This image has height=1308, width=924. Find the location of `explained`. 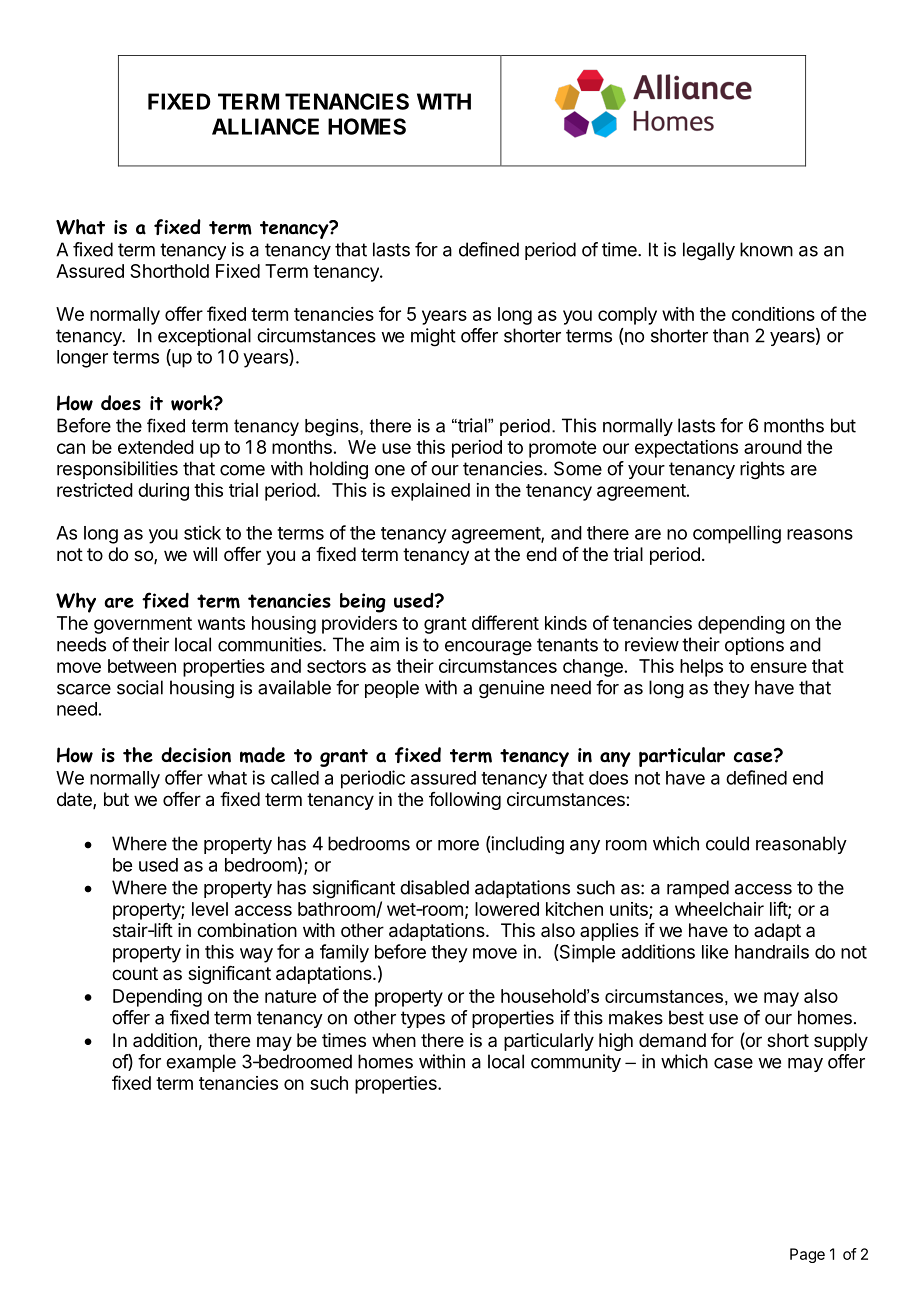

explained is located at coordinates (430, 492).
